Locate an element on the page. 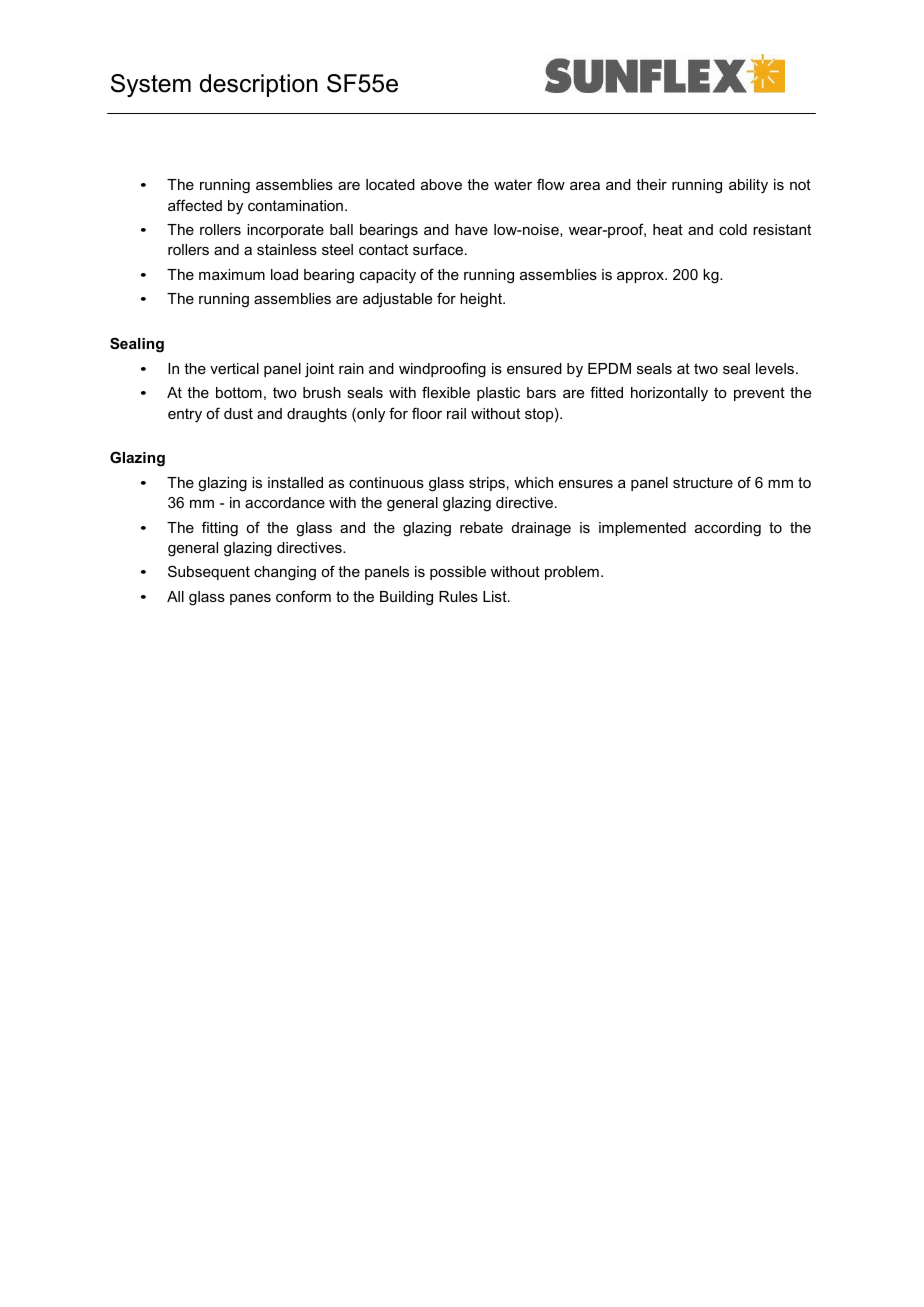 The width and height of the page is (924, 1307). rail is located at coordinates (456, 413).
